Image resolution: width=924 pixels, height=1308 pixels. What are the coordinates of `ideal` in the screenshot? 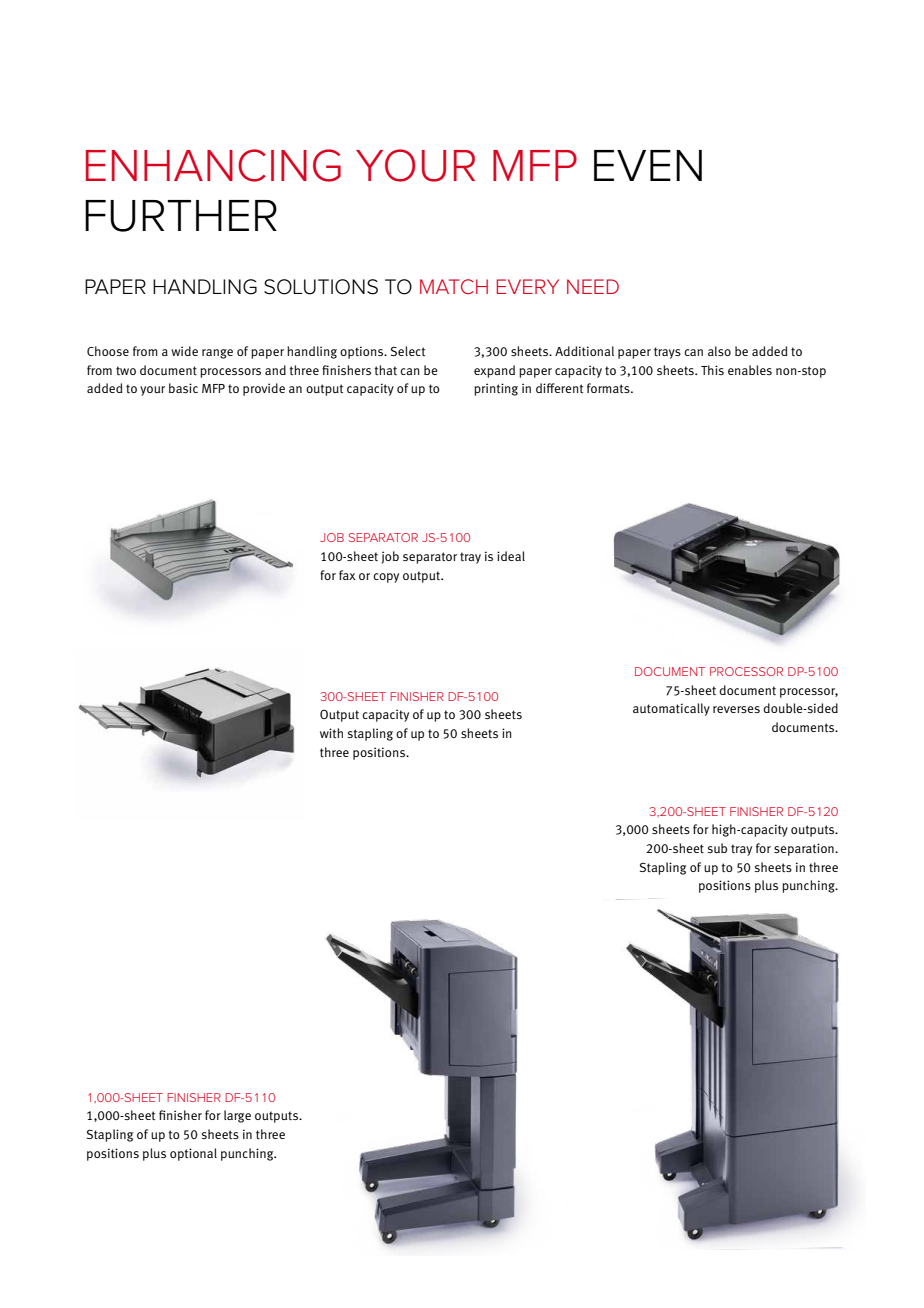 It's located at (511, 556).
